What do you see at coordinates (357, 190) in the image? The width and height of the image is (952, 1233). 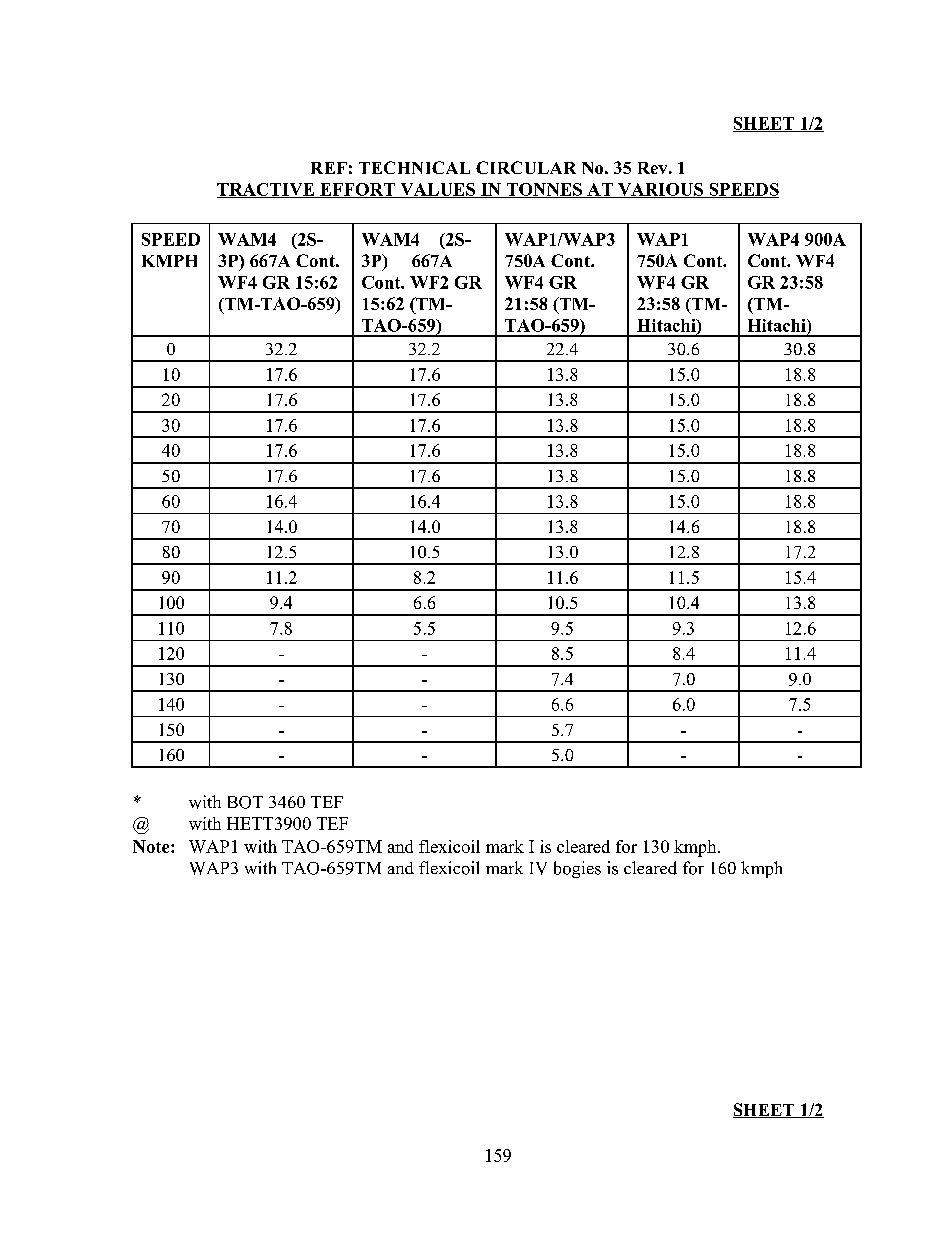 I see `EFFORT` at bounding box center [357, 190].
